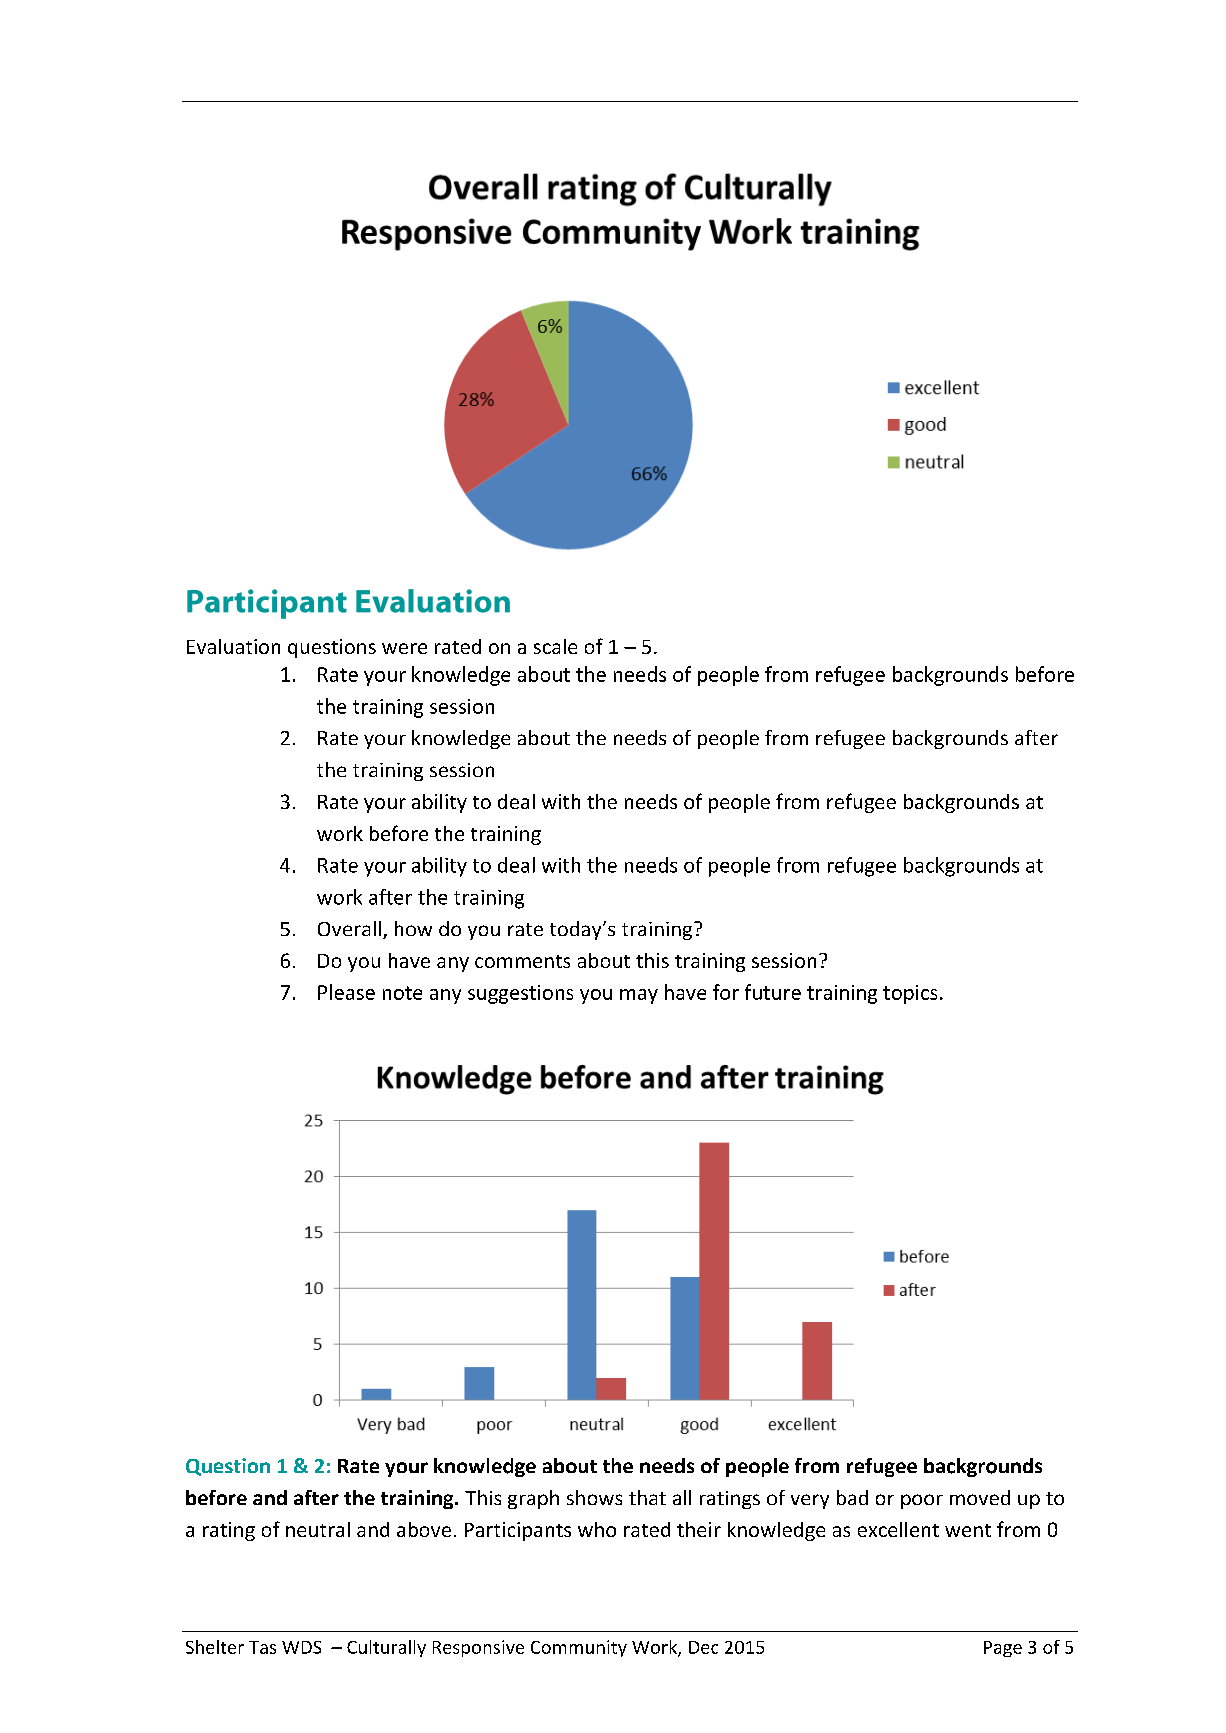 This screenshot has height=1733, width=1226. Describe the element at coordinates (594, 1497) in the screenshot. I see `shows` at that location.
